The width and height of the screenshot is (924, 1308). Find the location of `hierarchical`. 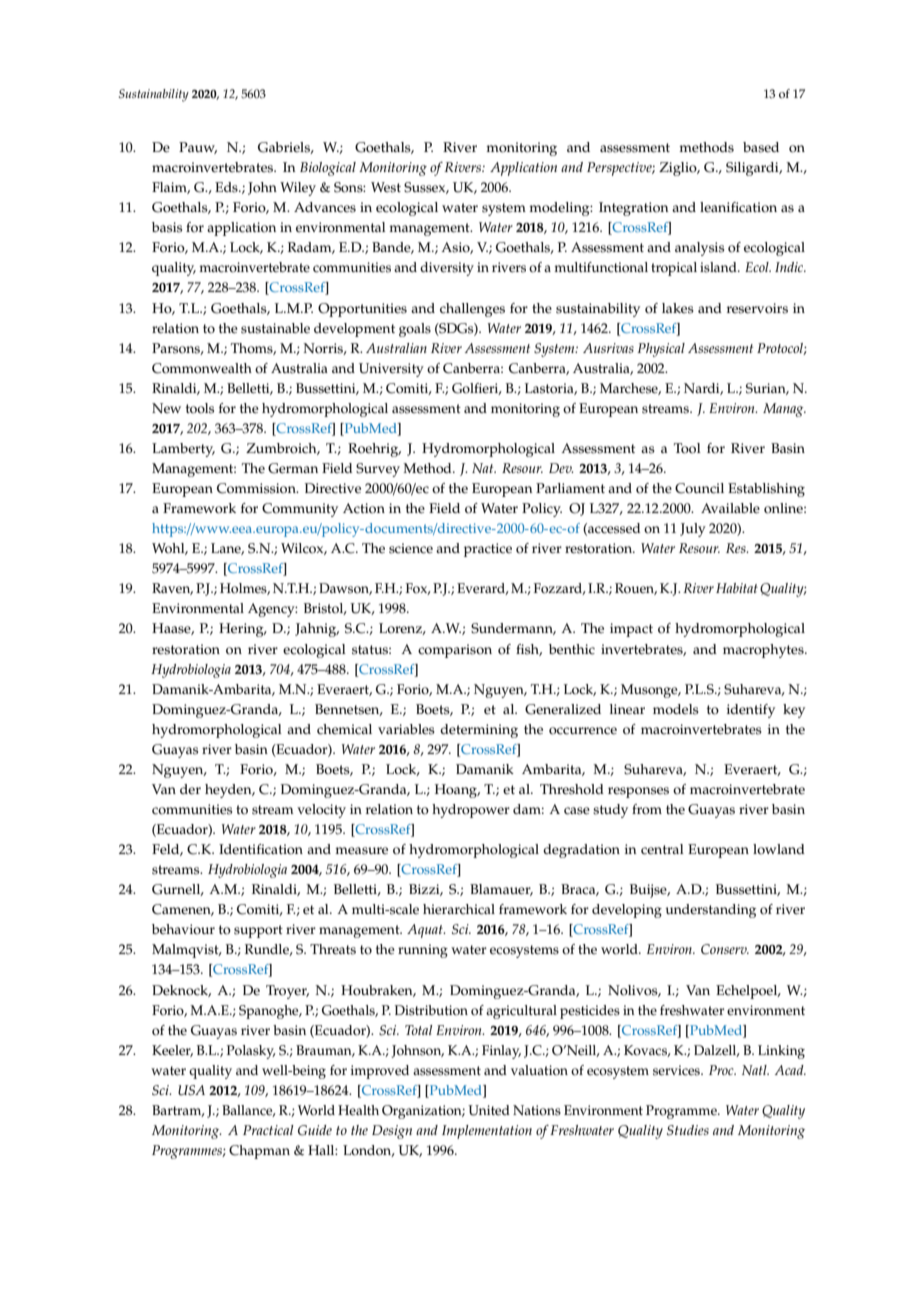

hierarchical is located at coordinates (459, 909).
